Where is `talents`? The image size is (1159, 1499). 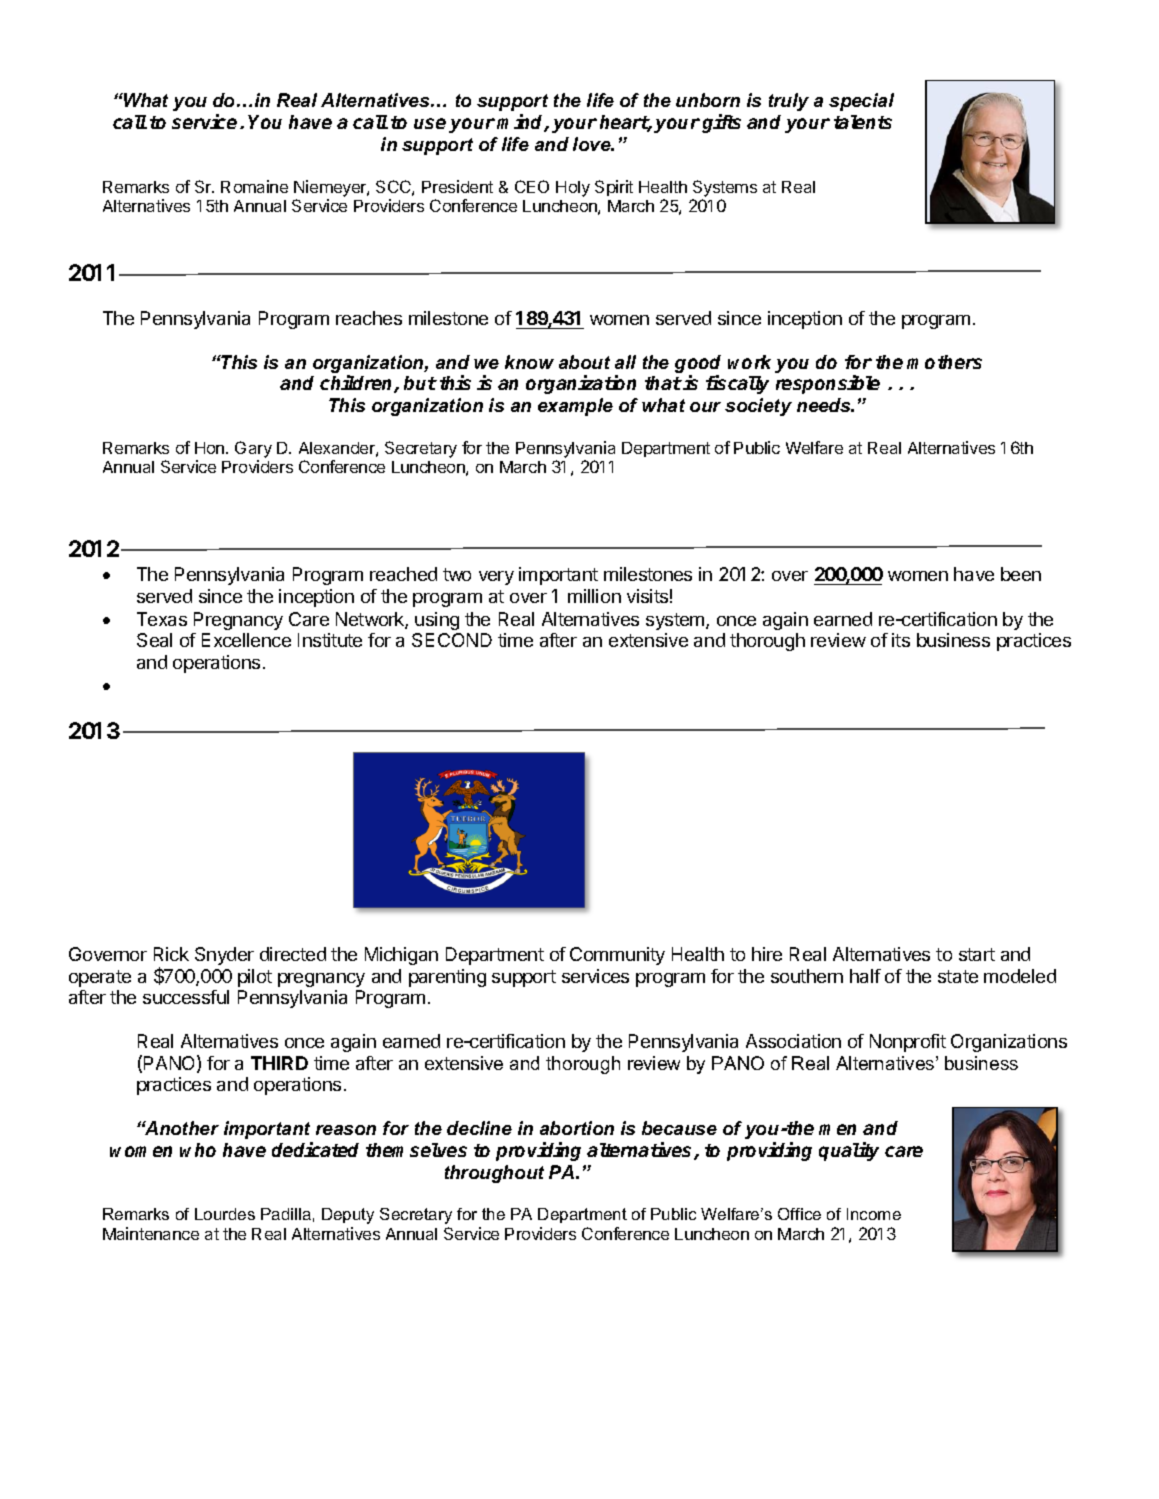
talents is located at coordinates (863, 122).
